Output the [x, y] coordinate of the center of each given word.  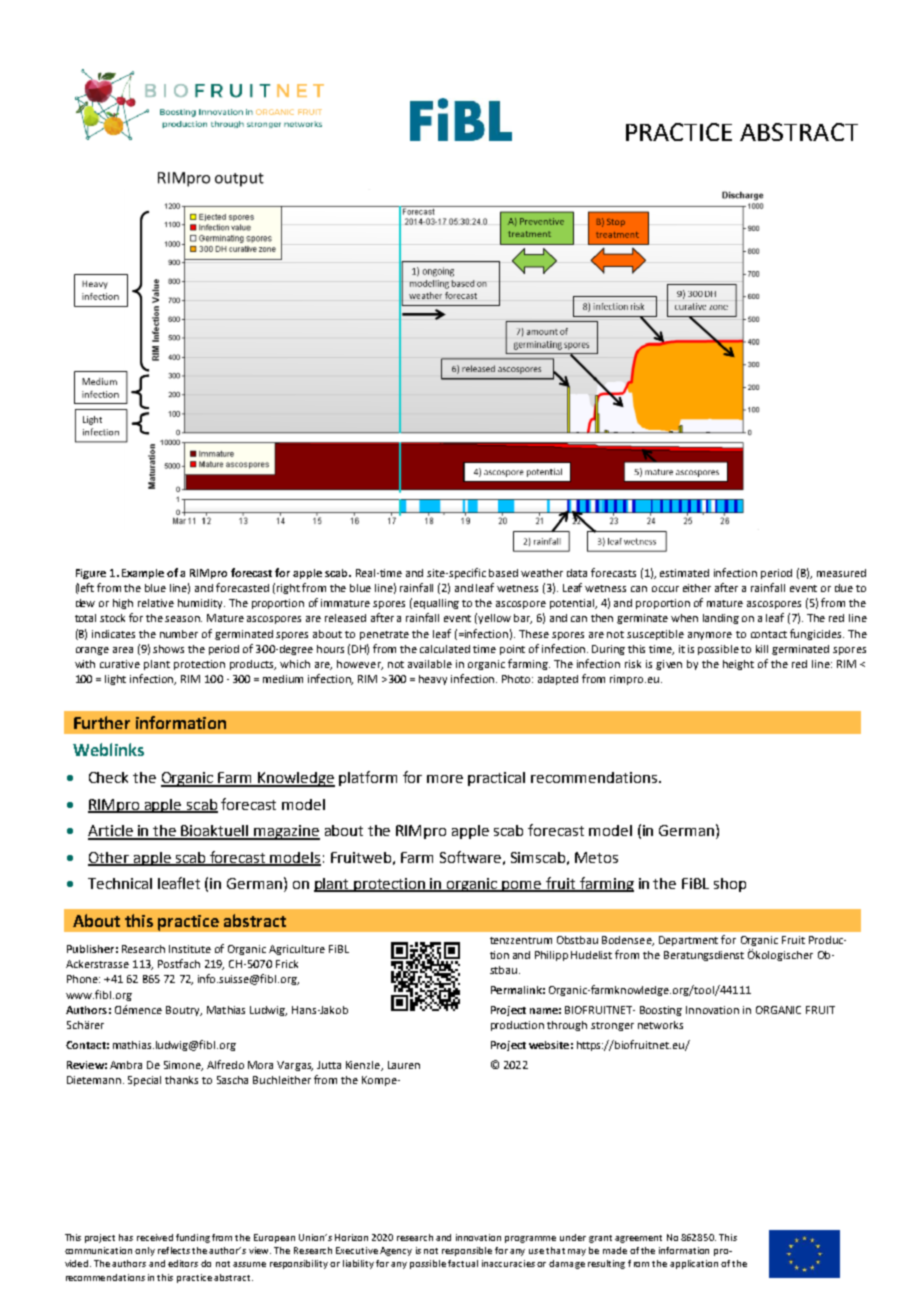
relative [156, 603]
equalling [436, 604]
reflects [174, 1250]
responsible [467, 1251]
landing [721, 619]
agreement [638, 1239]
